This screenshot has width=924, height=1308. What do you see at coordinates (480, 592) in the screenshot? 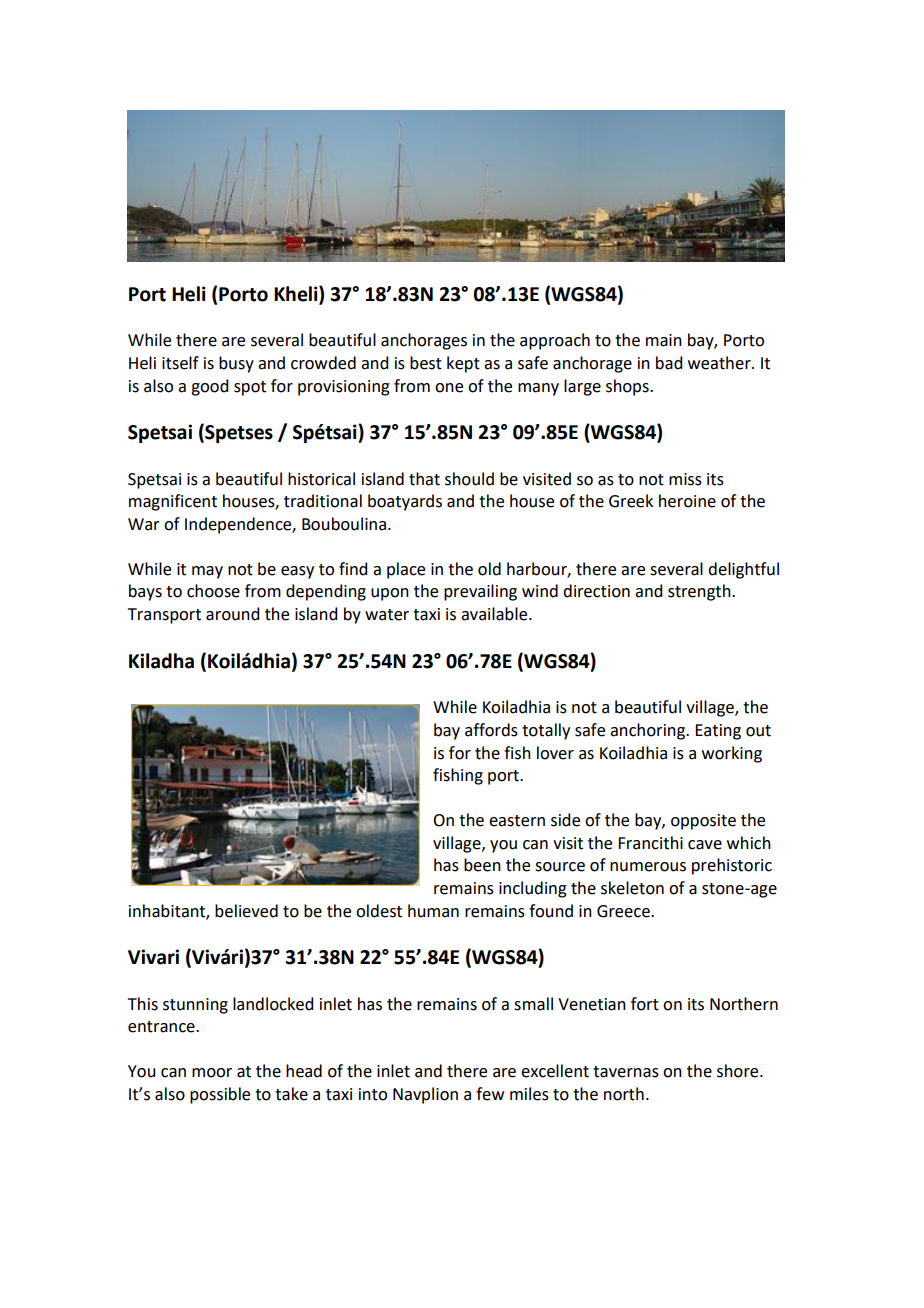
I see `prevailing` at bounding box center [480, 592].
